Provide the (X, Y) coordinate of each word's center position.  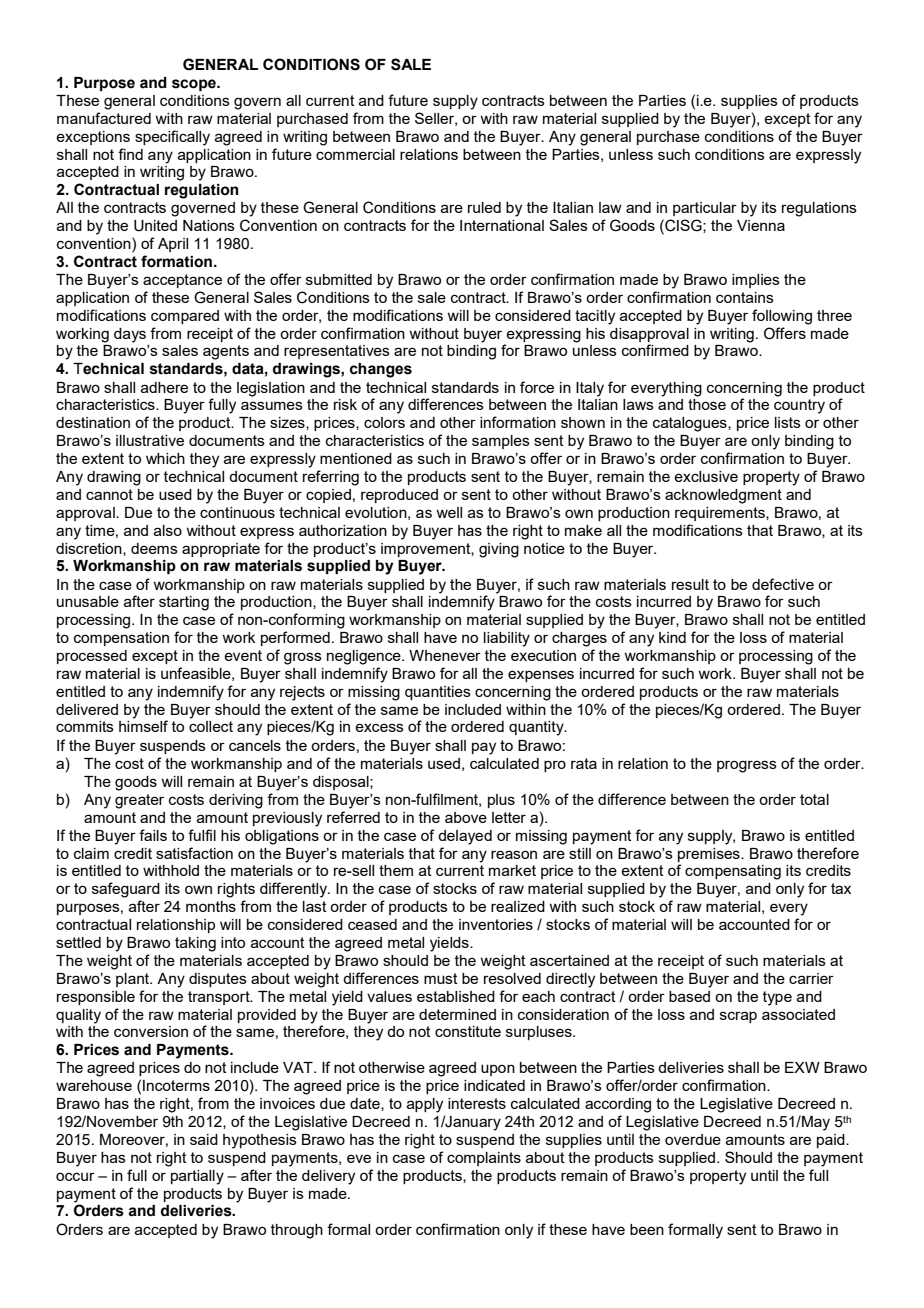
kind (672, 637)
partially (197, 1177)
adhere (164, 387)
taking (195, 944)
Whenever (445, 655)
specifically (172, 138)
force (537, 387)
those (707, 404)
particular (705, 209)
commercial (355, 154)
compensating (733, 872)
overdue (693, 1139)
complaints (484, 1159)
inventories (496, 924)
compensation (121, 639)
